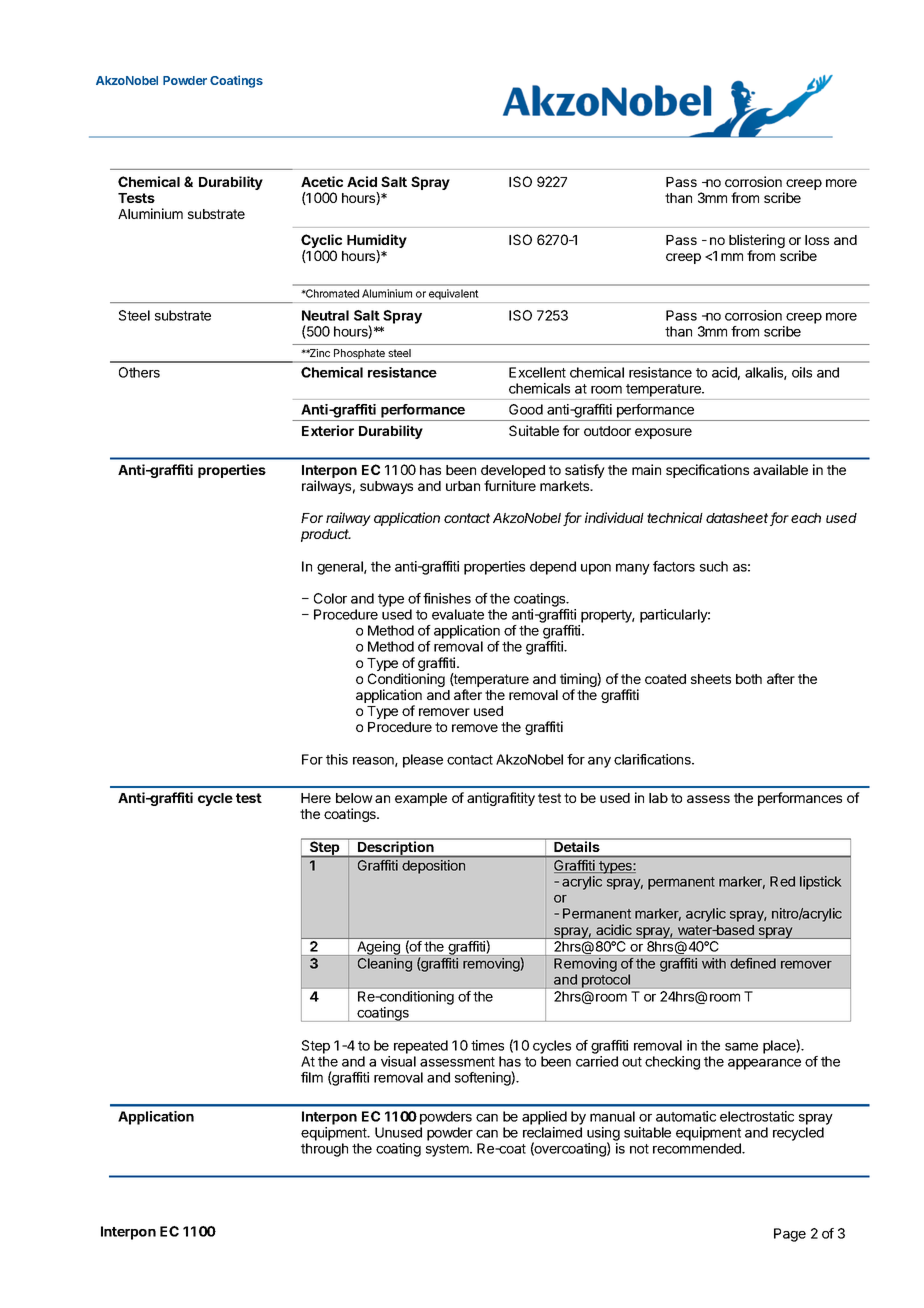  What do you see at coordinates (757, 242) in the screenshot?
I see `blistering` at bounding box center [757, 242].
